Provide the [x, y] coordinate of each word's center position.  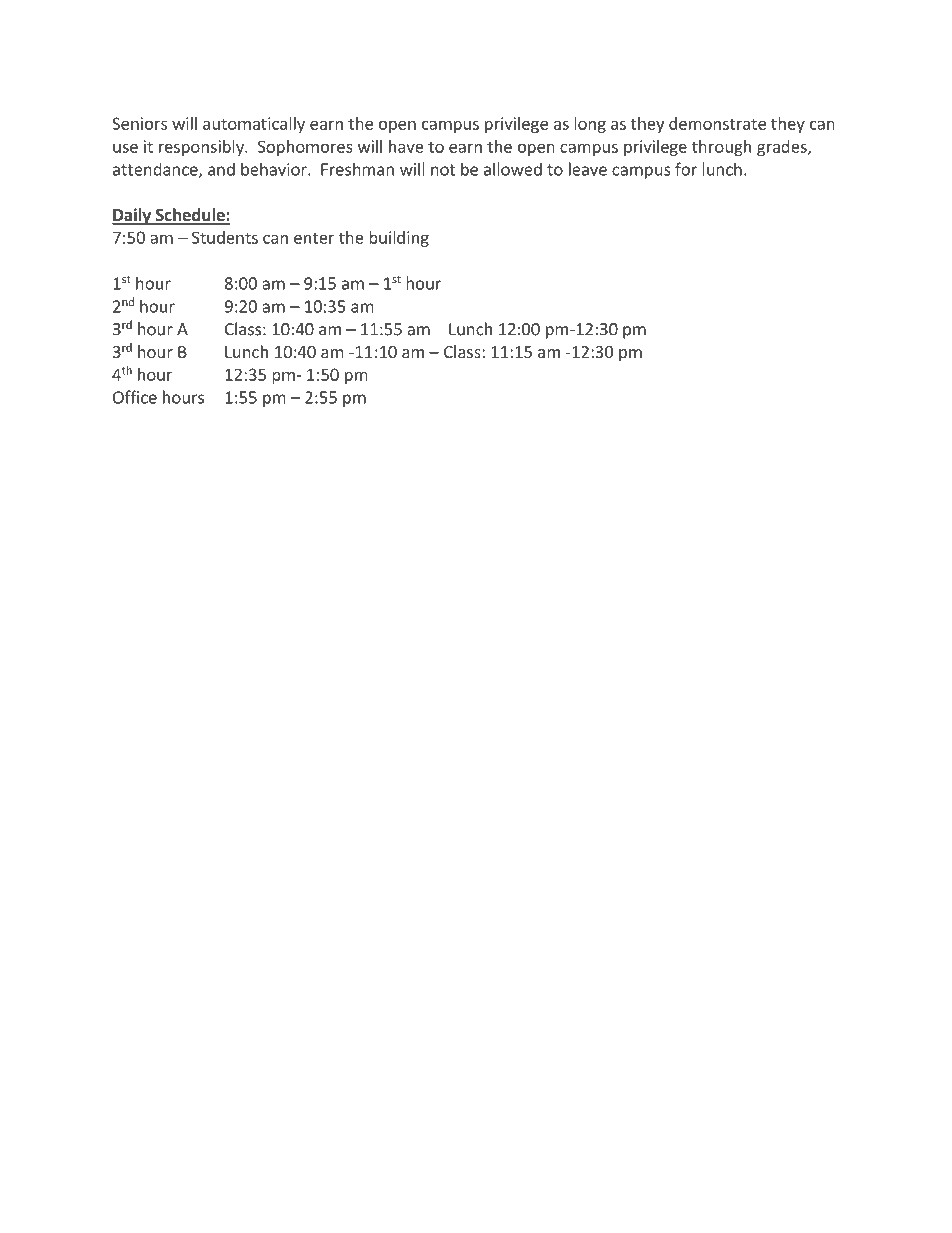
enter [314, 238]
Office [135, 397]
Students [225, 237]
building [399, 239]
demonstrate [717, 123]
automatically [254, 125]
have [406, 146]
